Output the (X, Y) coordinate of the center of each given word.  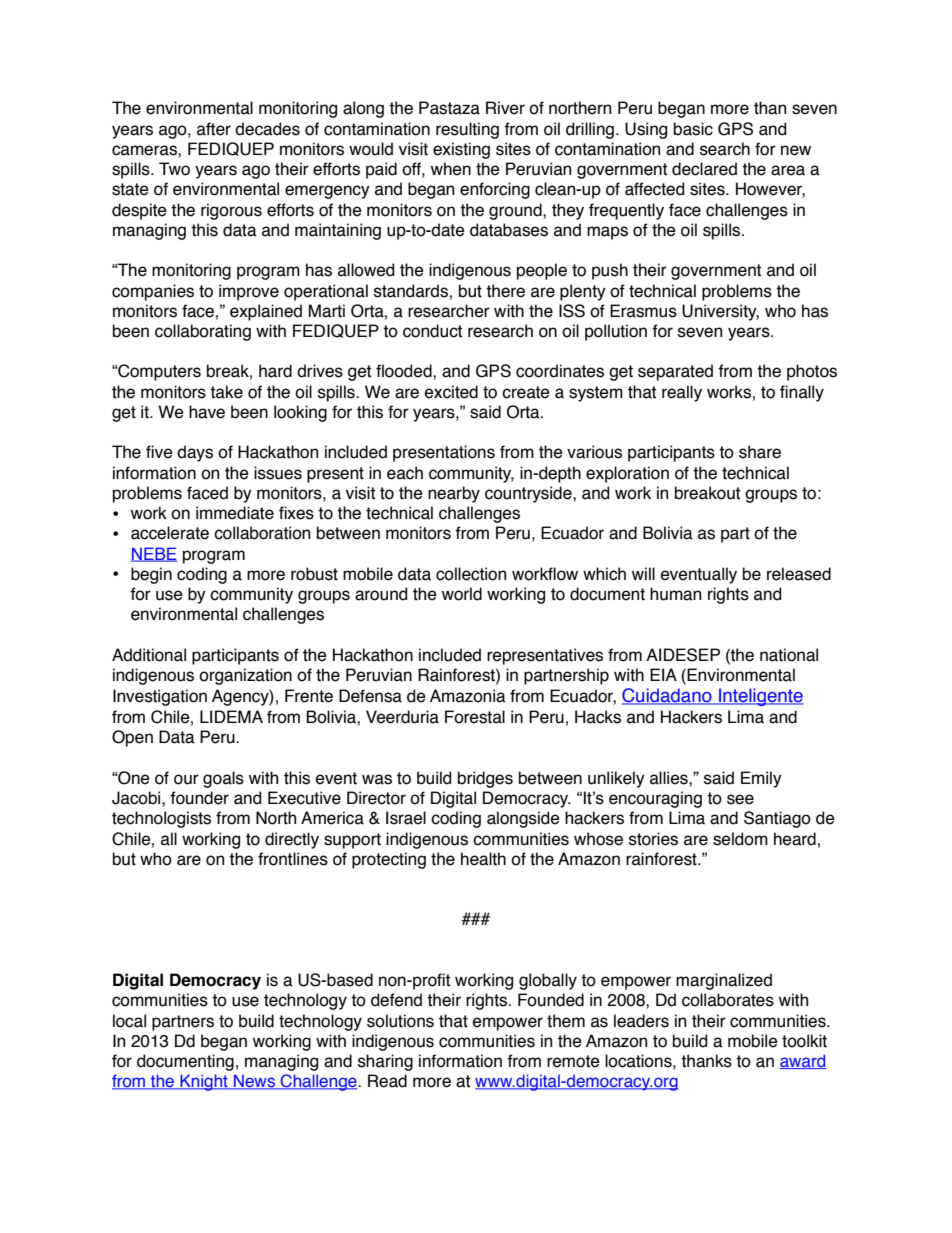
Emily (761, 779)
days (195, 453)
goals (223, 779)
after (214, 129)
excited (451, 392)
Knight (204, 1082)
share (760, 452)
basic (693, 129)
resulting (467, 130)
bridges (485, 779)
